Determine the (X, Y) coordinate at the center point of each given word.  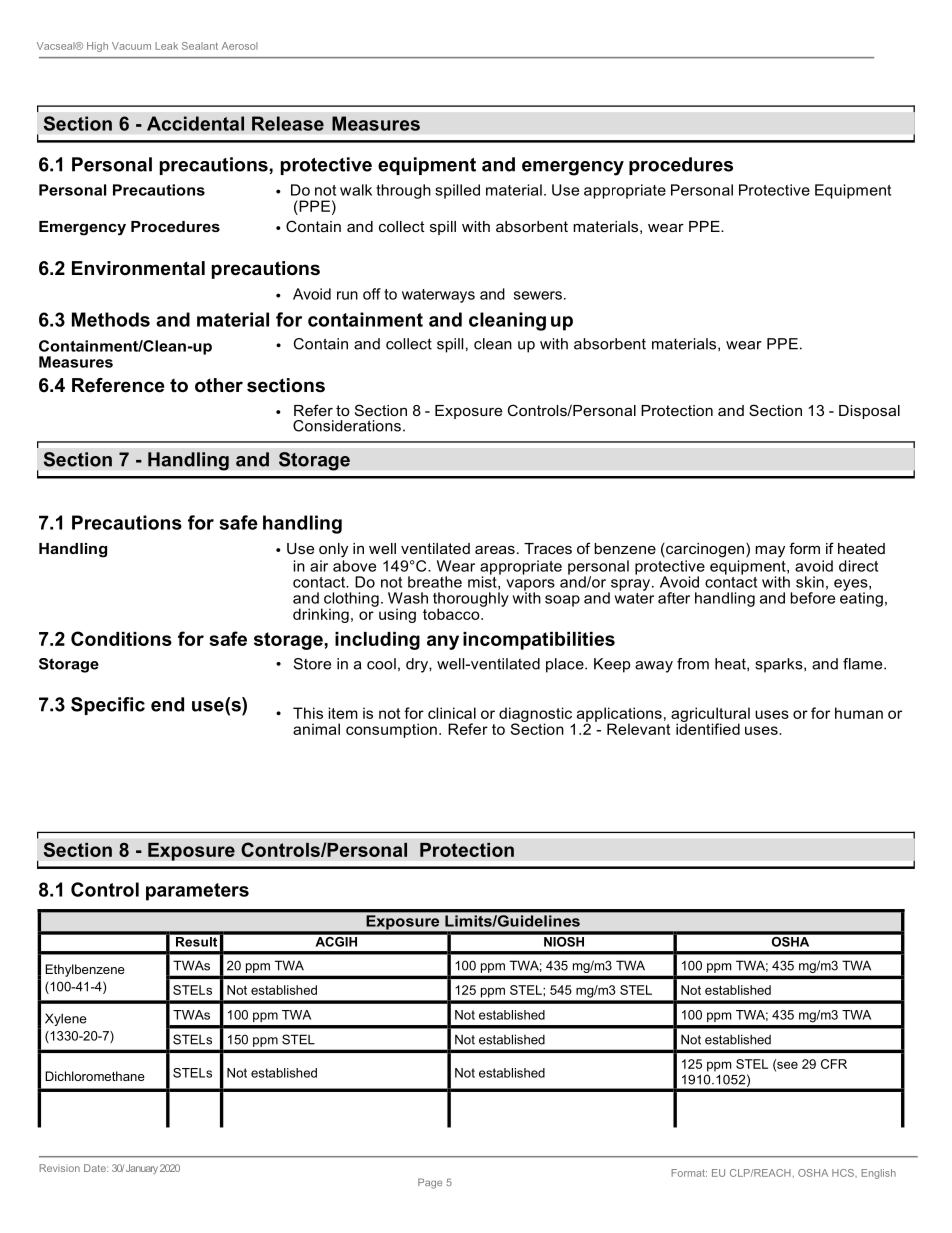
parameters (197, 892)
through (403, 191)
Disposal (869, 412)
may (770, 552)
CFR (834, 1064)
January (142, 1169)
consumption (391, 730)
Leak (166, 46)
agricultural (710, 715)
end (167, 704)
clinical (452, 713)
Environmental (138, 268)
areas (495, 549)
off (372, 294)
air (319, 566)
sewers (538, 295)
